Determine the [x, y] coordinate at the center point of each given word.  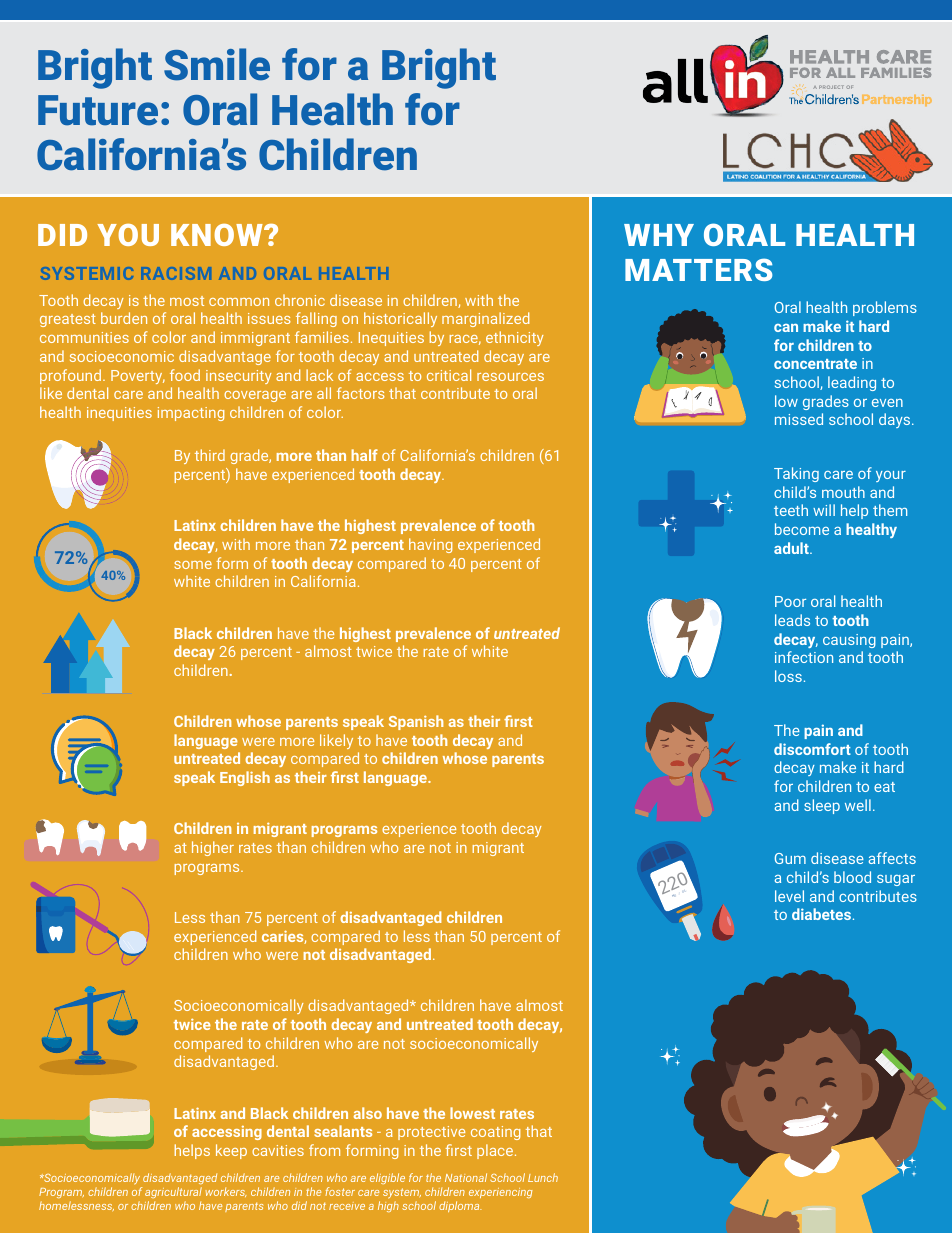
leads [792, 620]
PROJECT [831, 87]
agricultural [173, 1192]
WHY [659, 235]
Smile [217, 64]
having [430, 545]
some [193, 565]
